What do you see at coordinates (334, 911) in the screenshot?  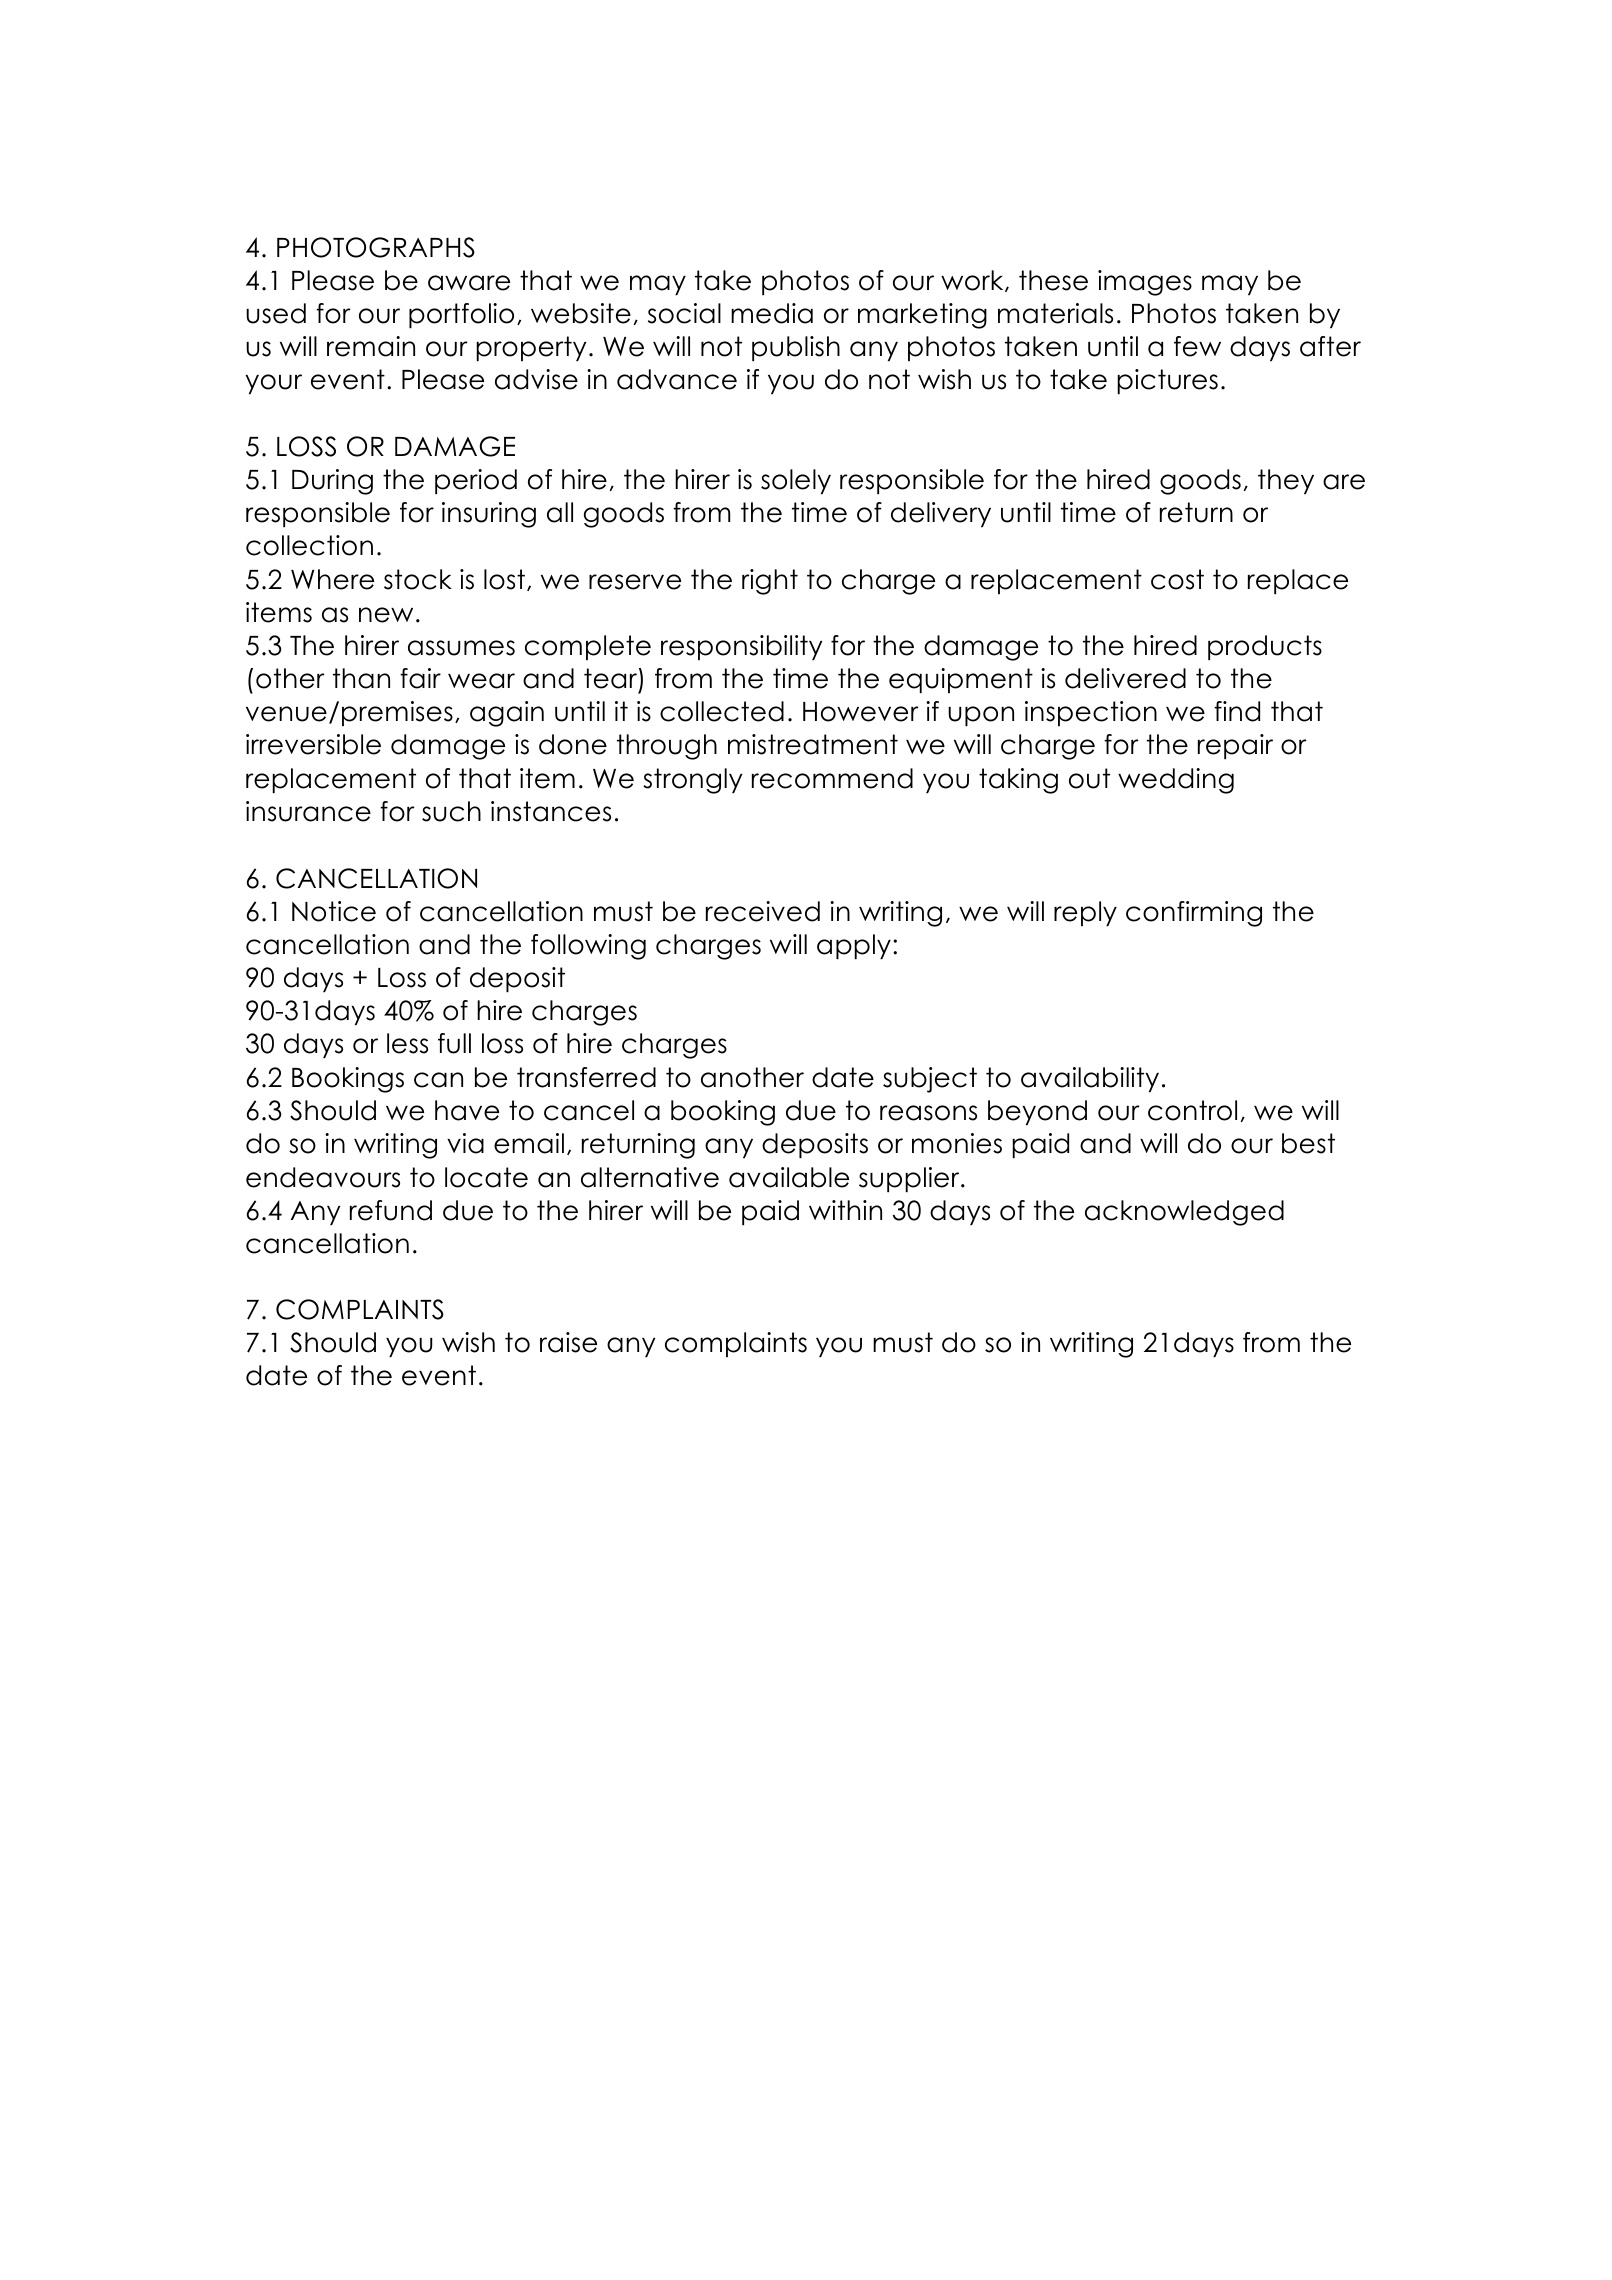 I see `Notice` at bounding box center [334, 911].
